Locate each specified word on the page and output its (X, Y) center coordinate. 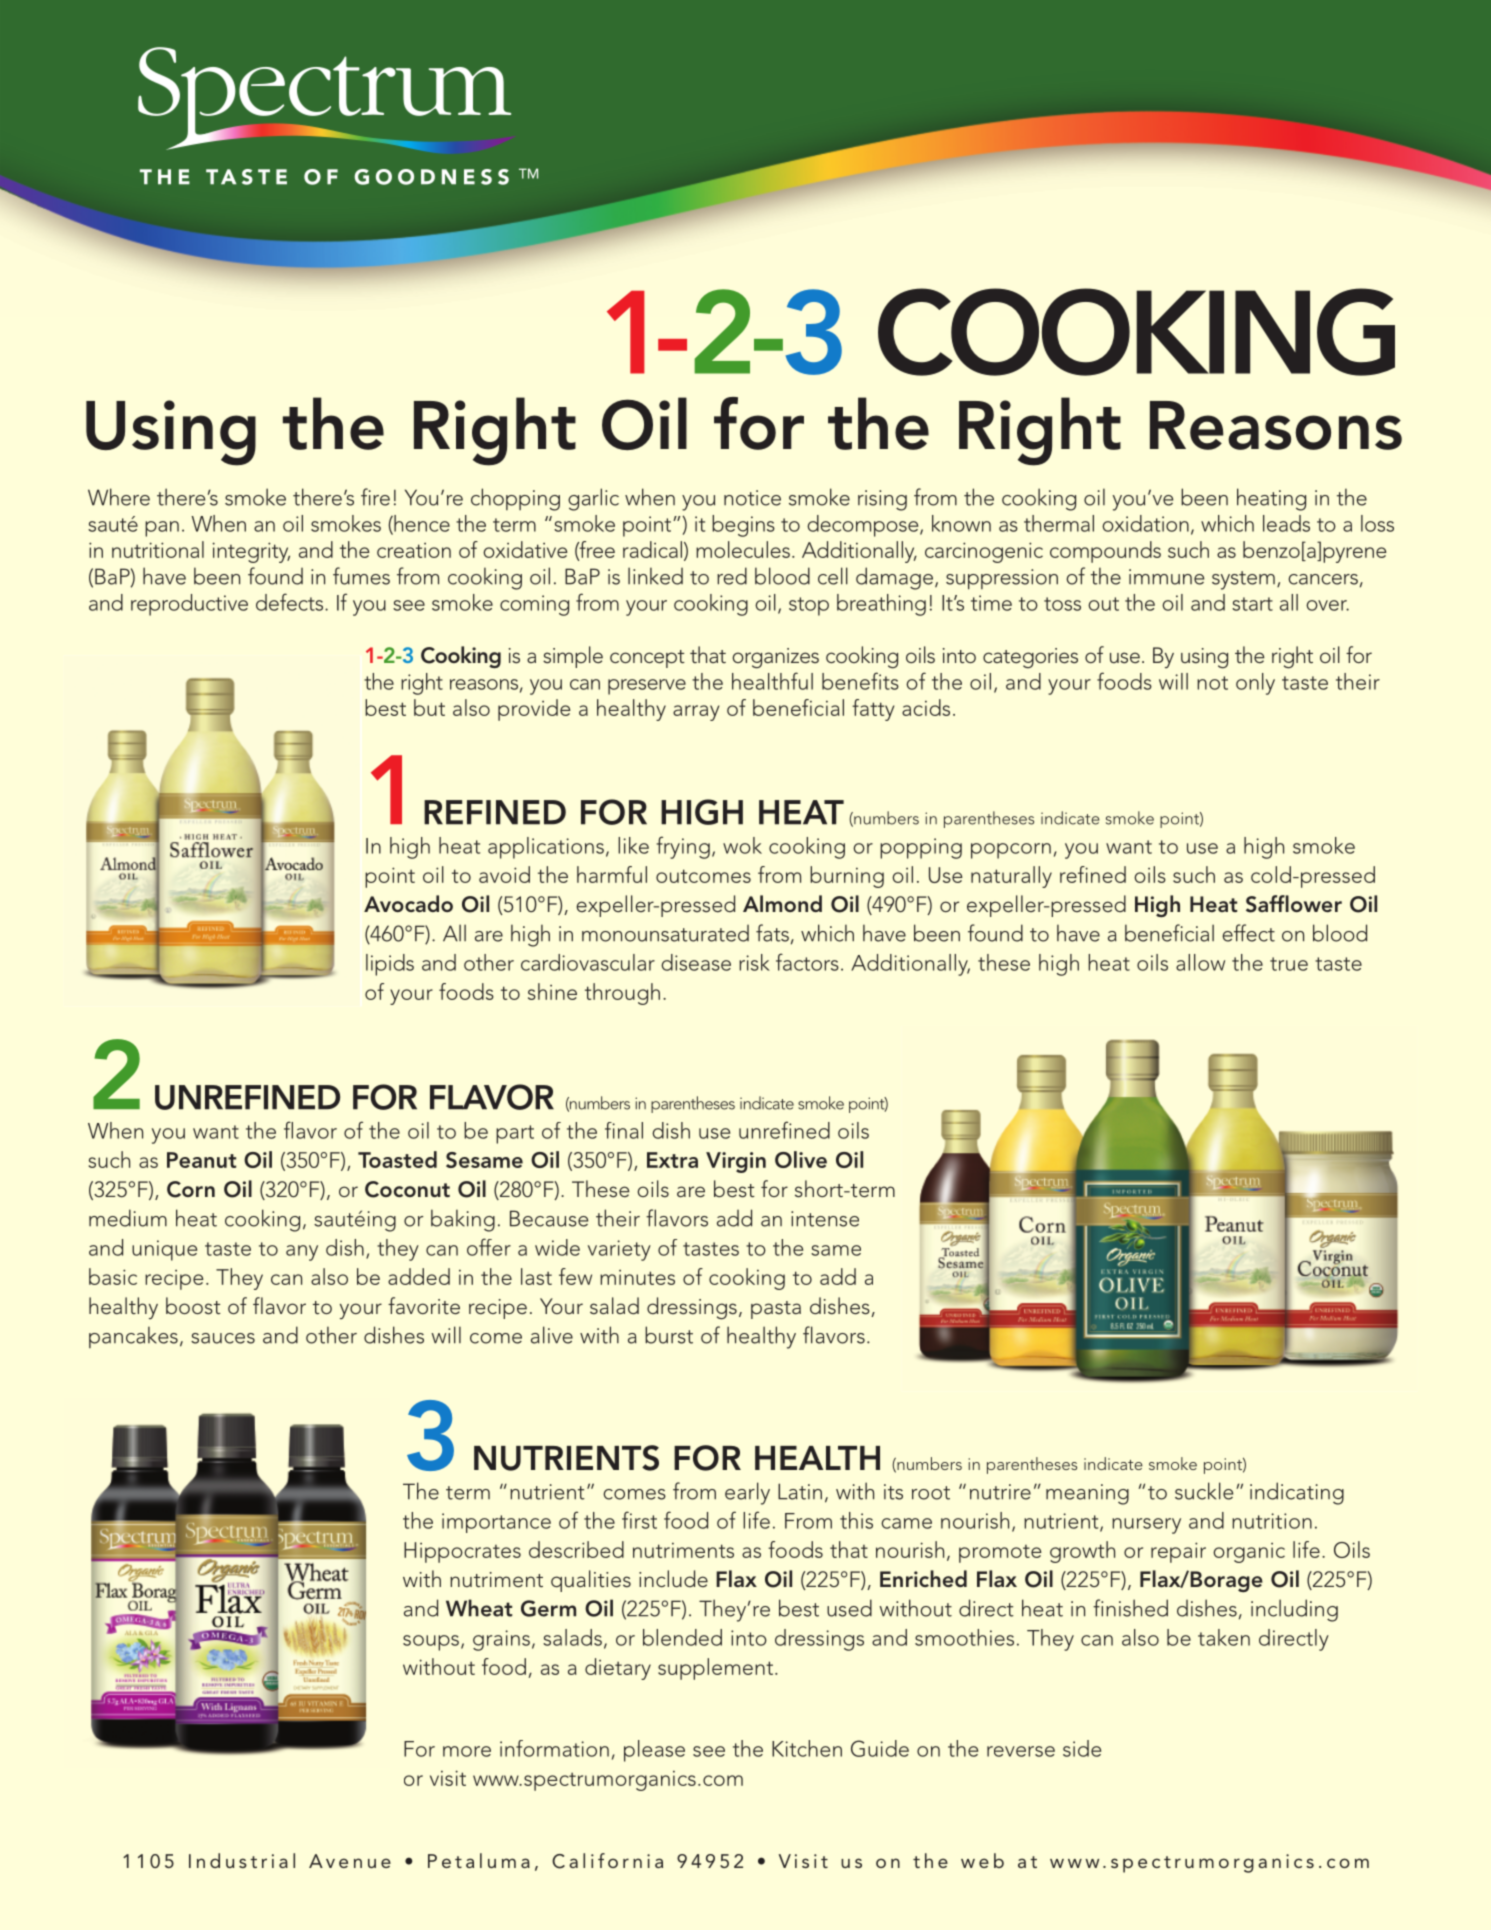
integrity (251, 552)
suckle (1204, 1491)
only (1255, 684)
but (429, 707)
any (302, 1253)
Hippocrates (462, 1552)
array (696, 713)
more (467, 1751)
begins (743, 526)
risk (754, 962)
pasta (776, 1310)
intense (825, 1219)
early (747, 1493)
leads (1286, 523)
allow (1200, 962)
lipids (390, 965)
